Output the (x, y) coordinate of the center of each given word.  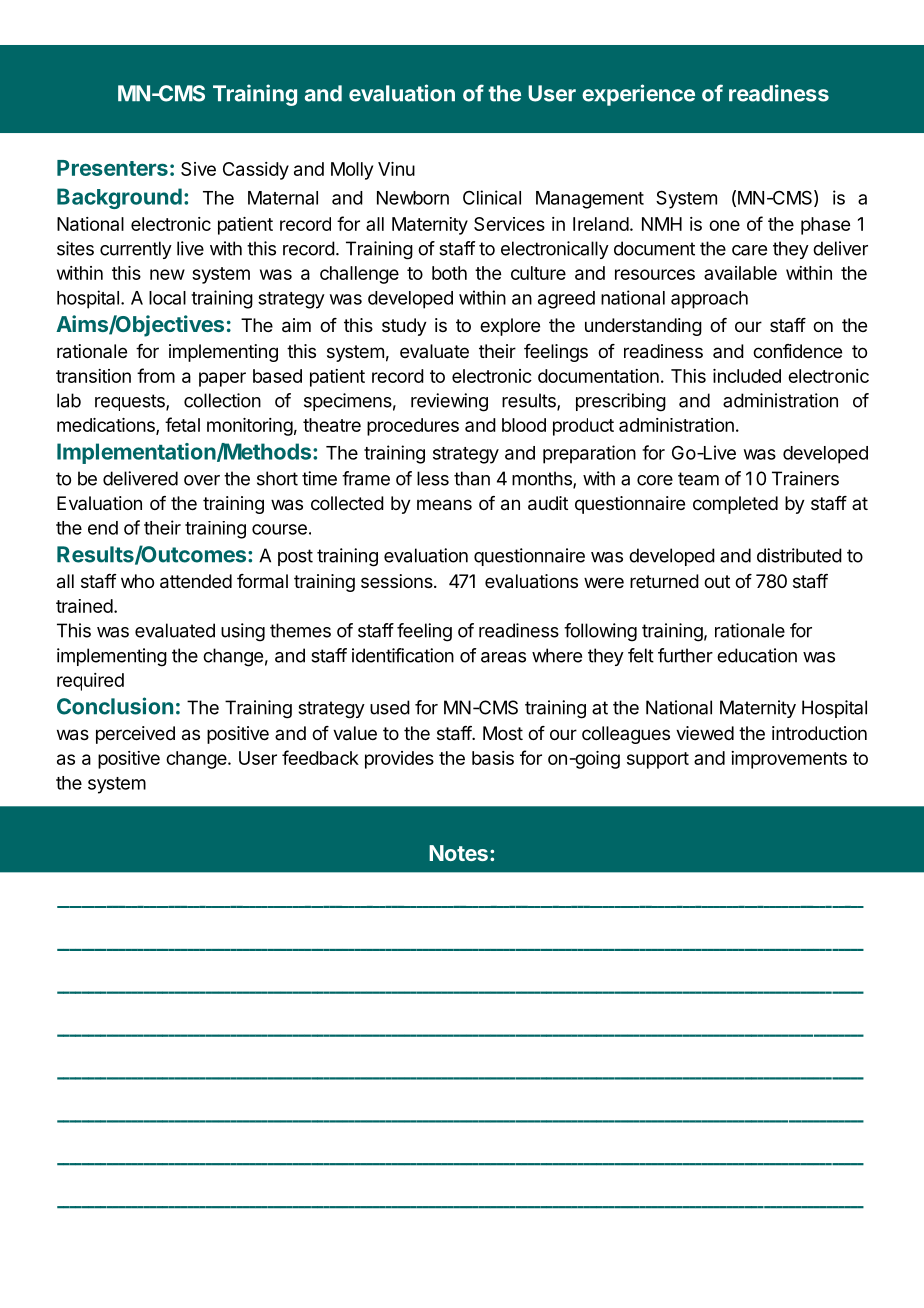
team (698, 479)
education (757, 655)
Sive (198, 169)
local (167, 298)
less (433, 478)
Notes (458, 853)
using (243, 632)
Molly (352, 171)
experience (638, 95)
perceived (135, 735)
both (449, 273)
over (202, 480)
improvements (789, 760)
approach (709, 300)
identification (403, 655)
